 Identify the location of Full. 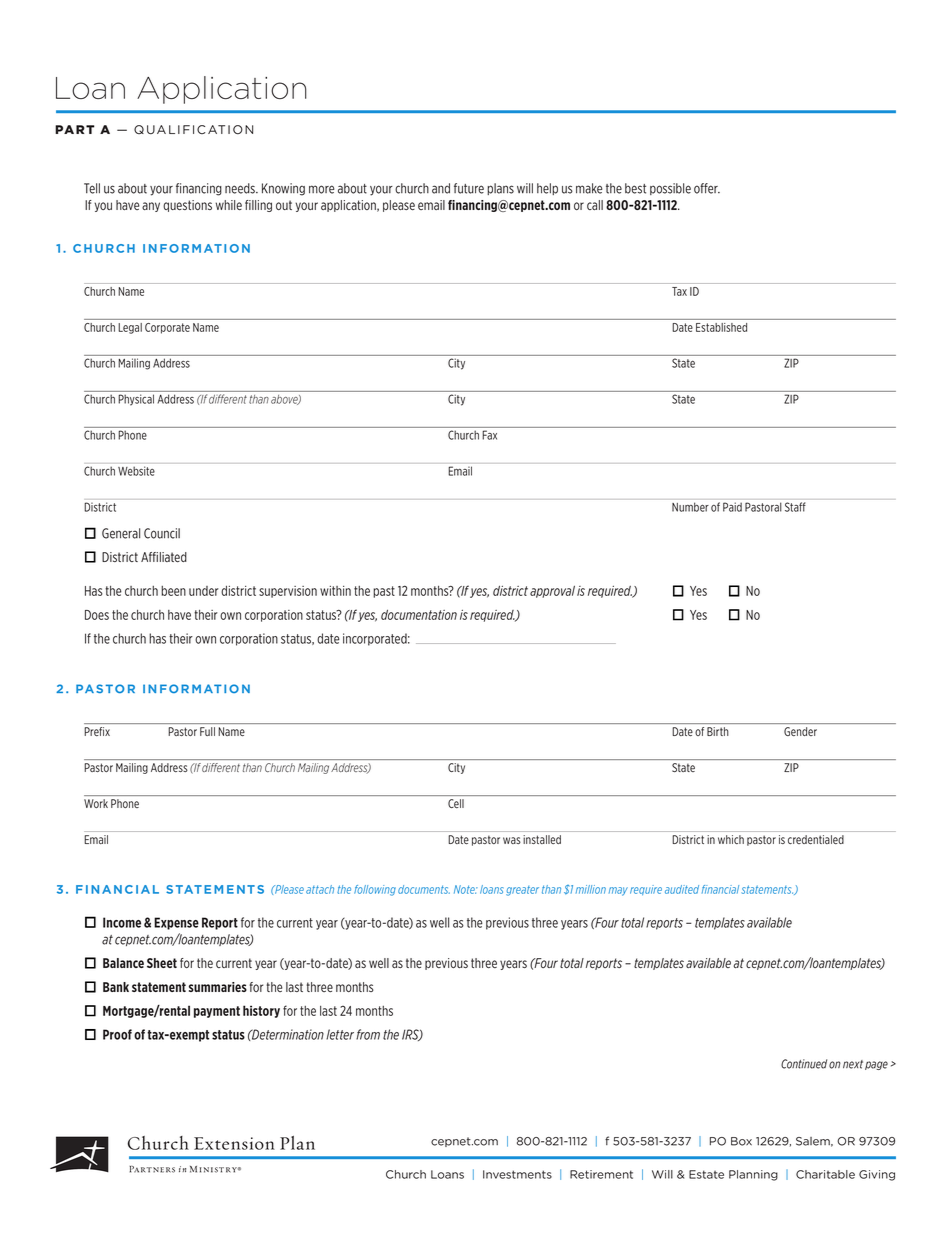
(207, 731).
